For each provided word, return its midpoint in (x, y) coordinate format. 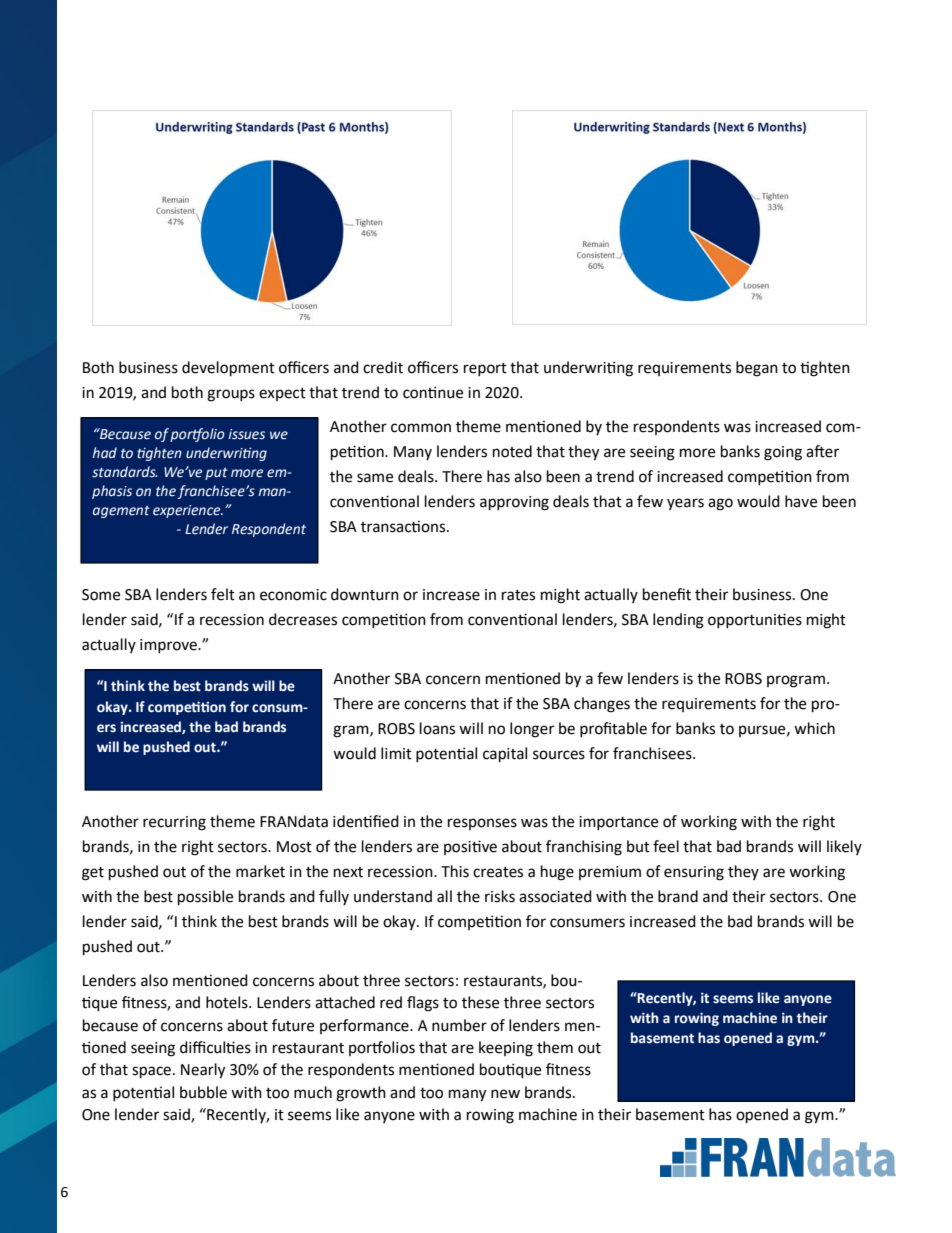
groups (231, 395)
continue (433, 392)
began (757, 369)
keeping (506, 1049)
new (505, 1094)
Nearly (203, 1071)
